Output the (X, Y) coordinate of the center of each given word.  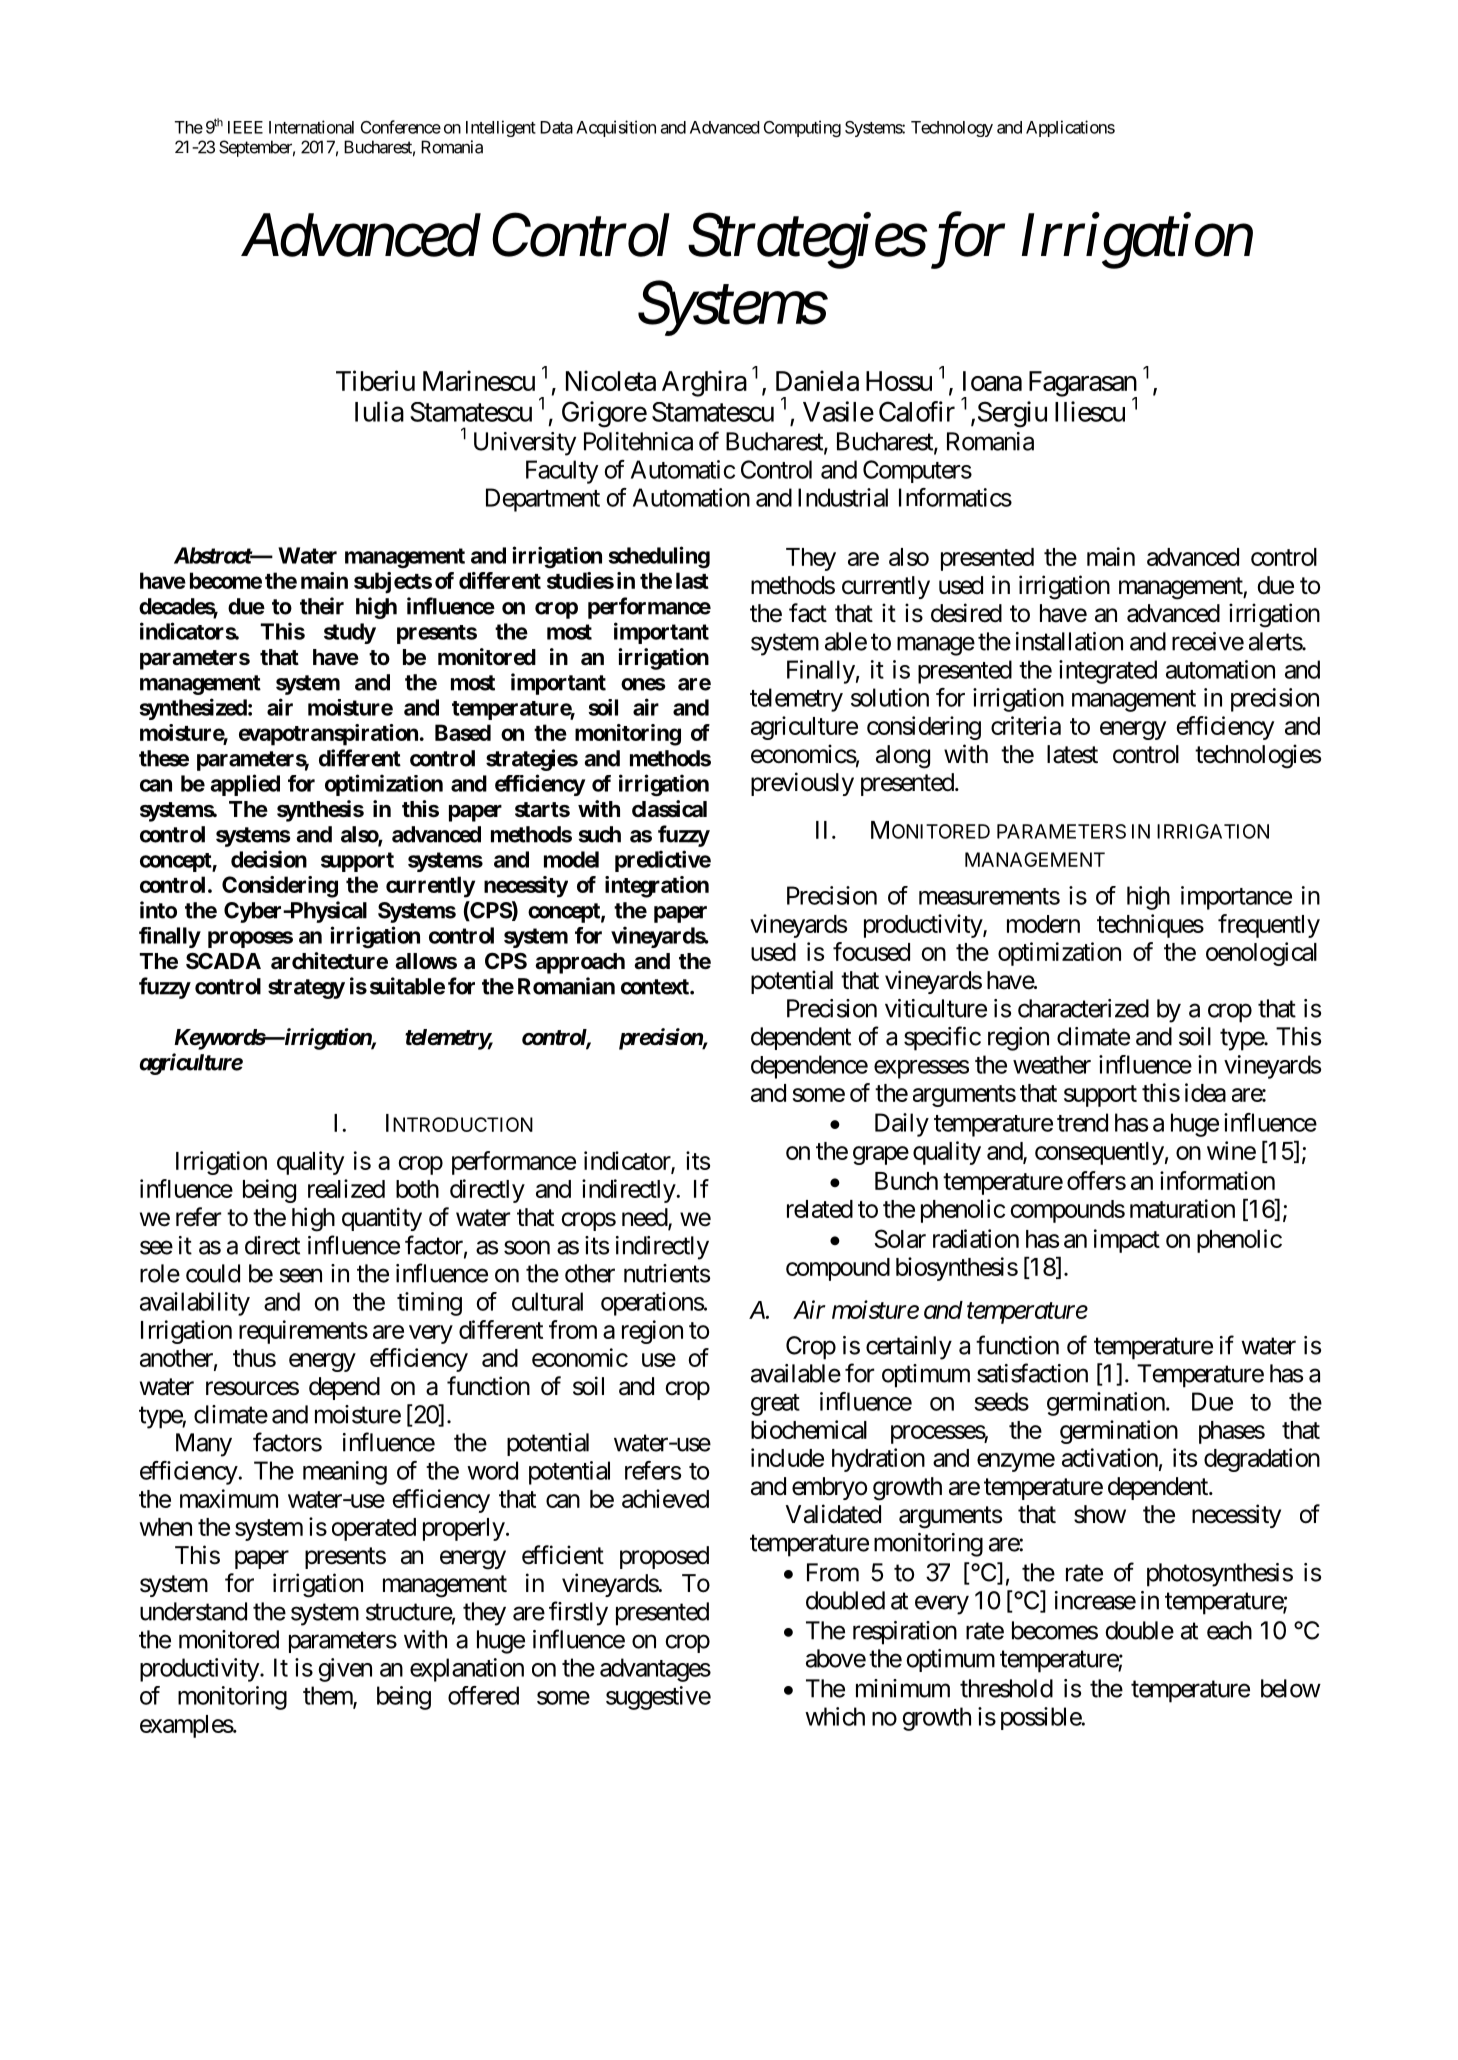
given (345, 1670)
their (322, 606)
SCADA (223, 961)
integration (657, 887)
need (645, 1218)
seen (300, 1276)
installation (1069, 641)
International (311, 127)
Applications (1070, 128)
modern (1043, 924)
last (692, 580)
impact (1127, 1241)
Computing (802, 128)
